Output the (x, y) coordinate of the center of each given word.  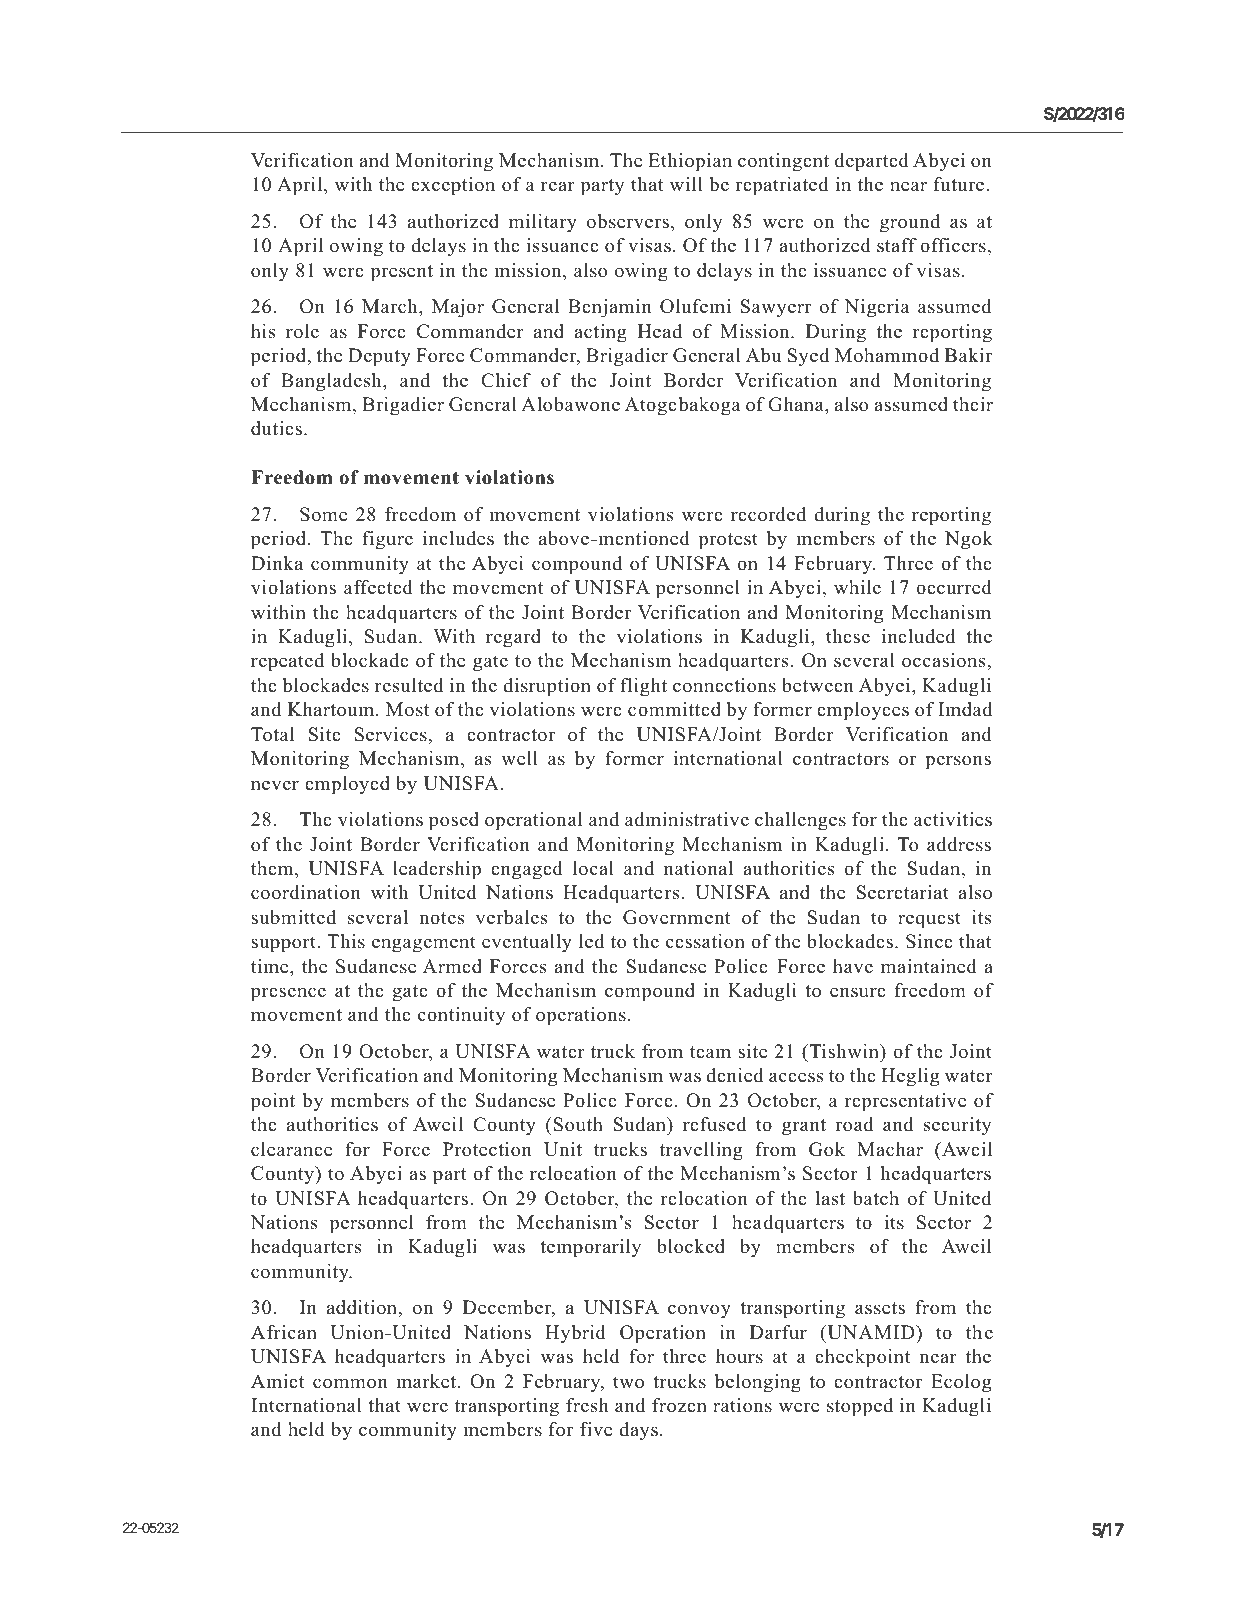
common (350, 1383)
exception (453, 186)
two (628, 1382)
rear (558, 186)
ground (910, 223)
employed (347, 785)
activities (953, 819)
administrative (687, 819)
